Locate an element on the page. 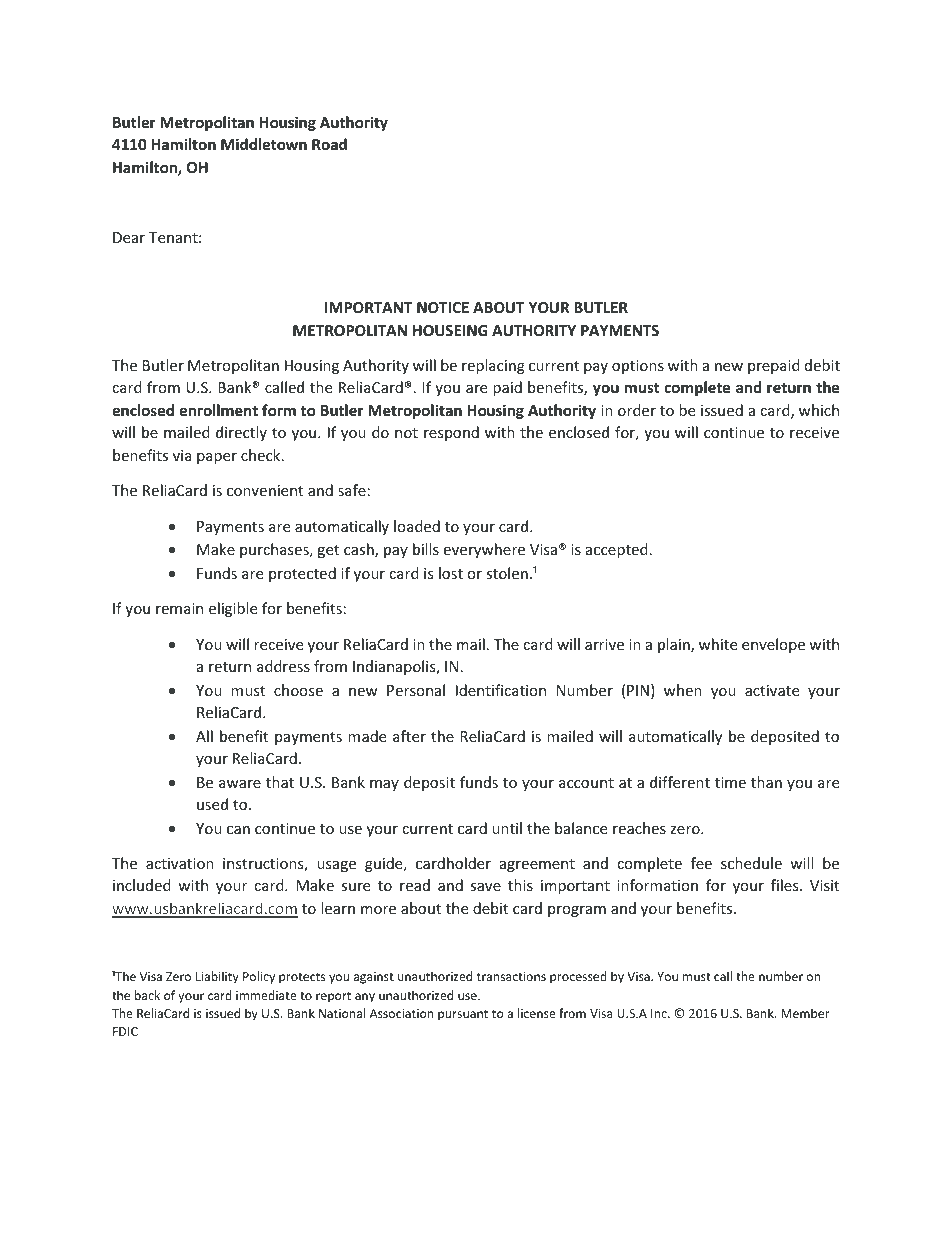 The image size is (952, 1233). schedule is located at coordinates (751, 863).
